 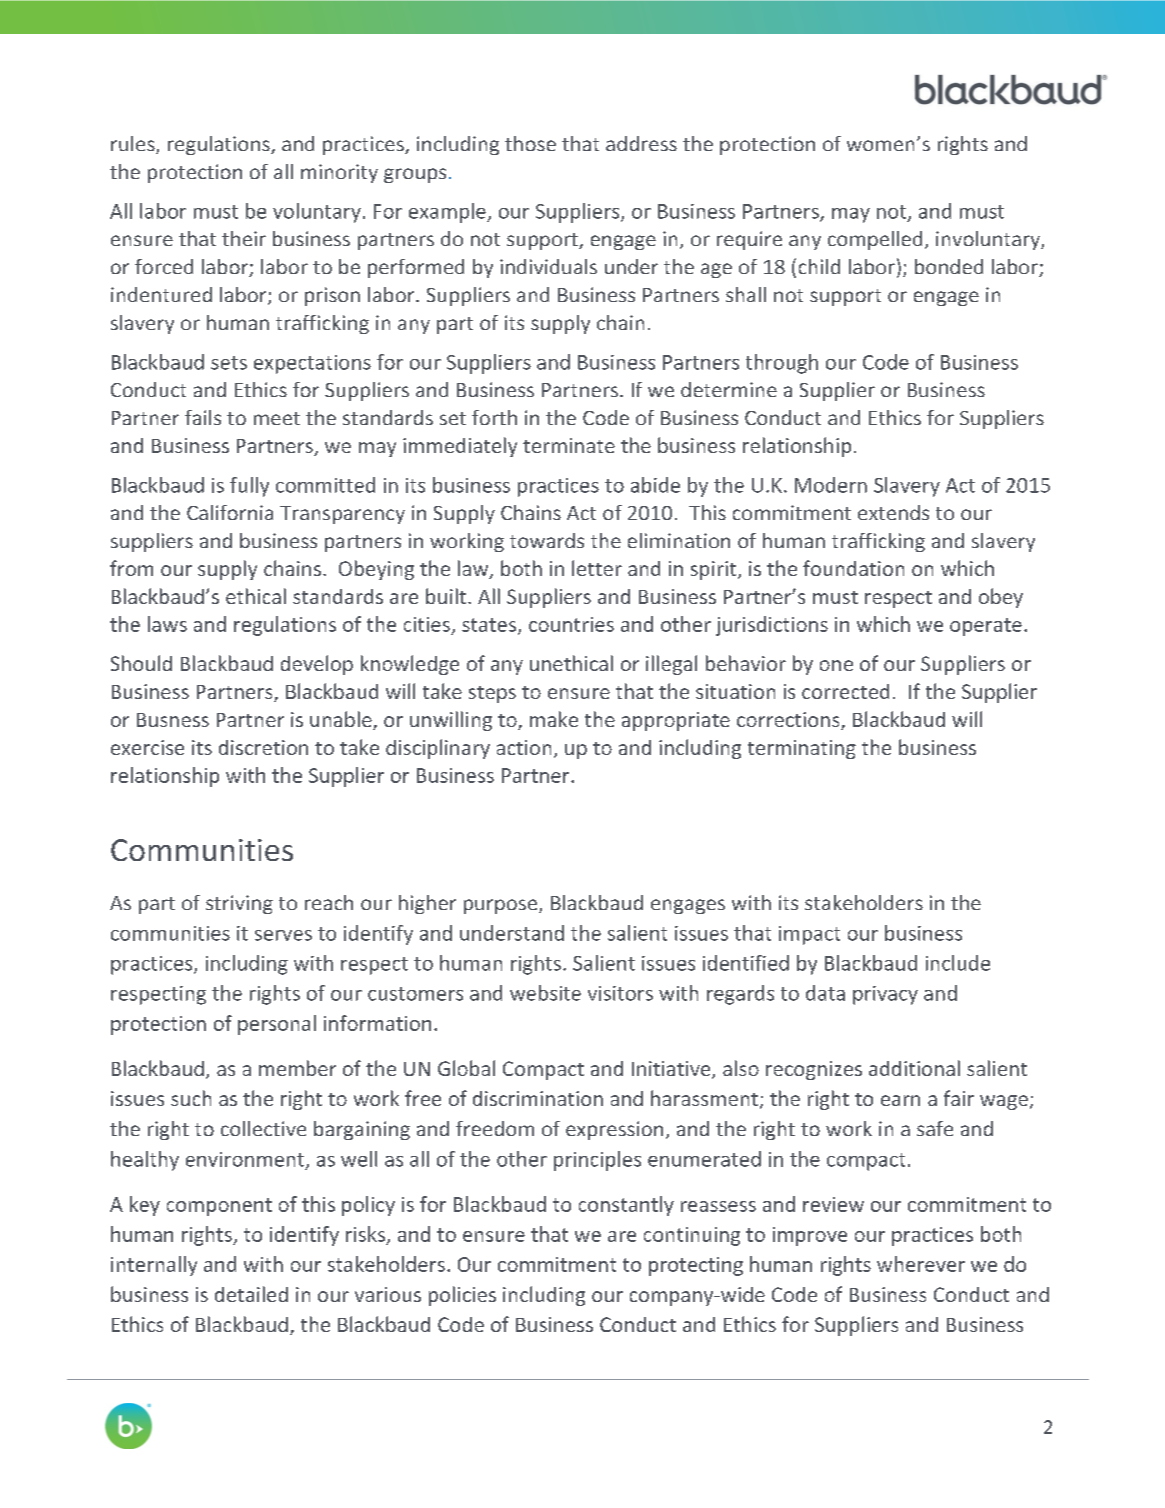 What do you see at coordinates (893, 512) in the image?
I see `extends` at bounding box center [893, 512].
